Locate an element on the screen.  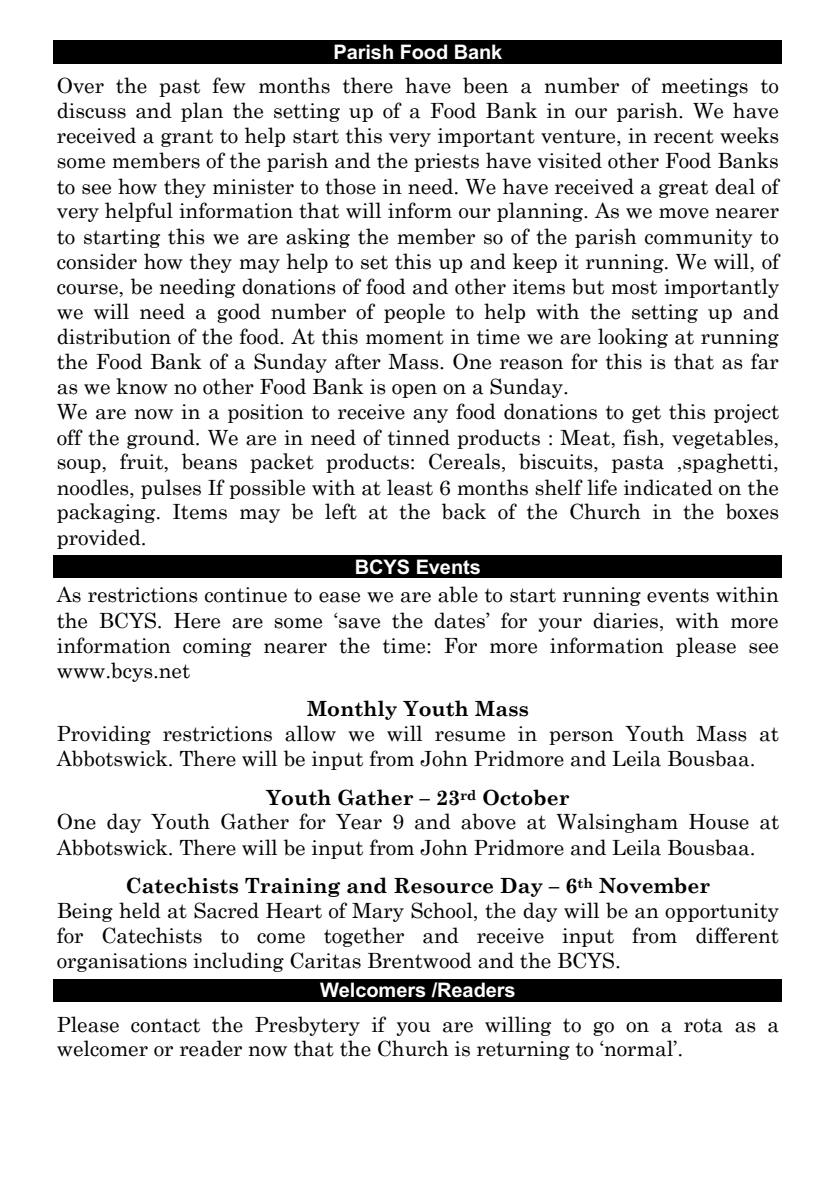
moment is located at coordinates (405, 337).
